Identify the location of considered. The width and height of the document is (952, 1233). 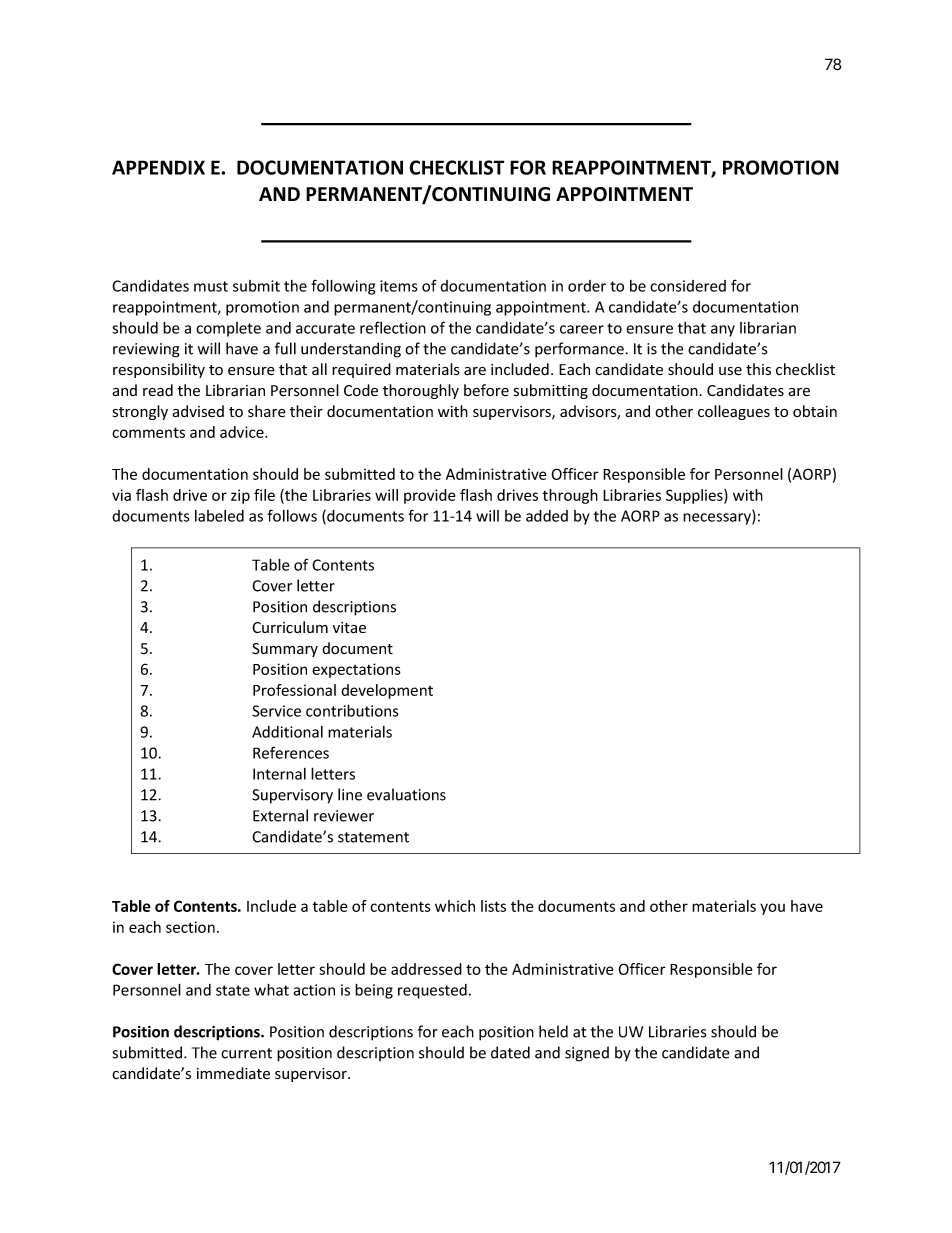
(688, 286).
